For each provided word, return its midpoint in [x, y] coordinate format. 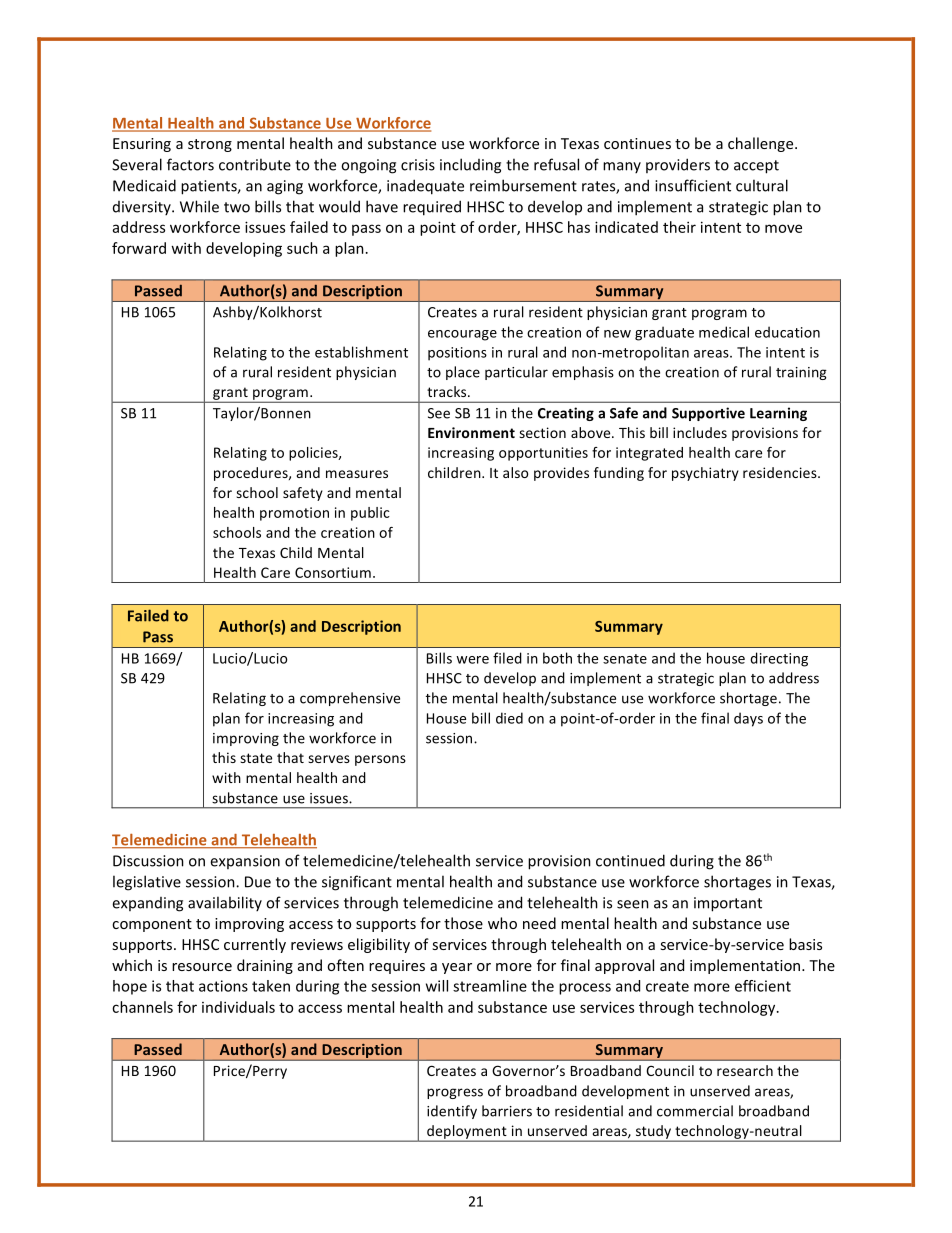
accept [756, 167]
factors [190, 164]
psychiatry [705, 474]
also [515, 472]
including [470, 166]
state [256, 758]
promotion [294, 514]
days [748, 719]
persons [380, 760]
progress [455, 1093]
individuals [238, 1007]
